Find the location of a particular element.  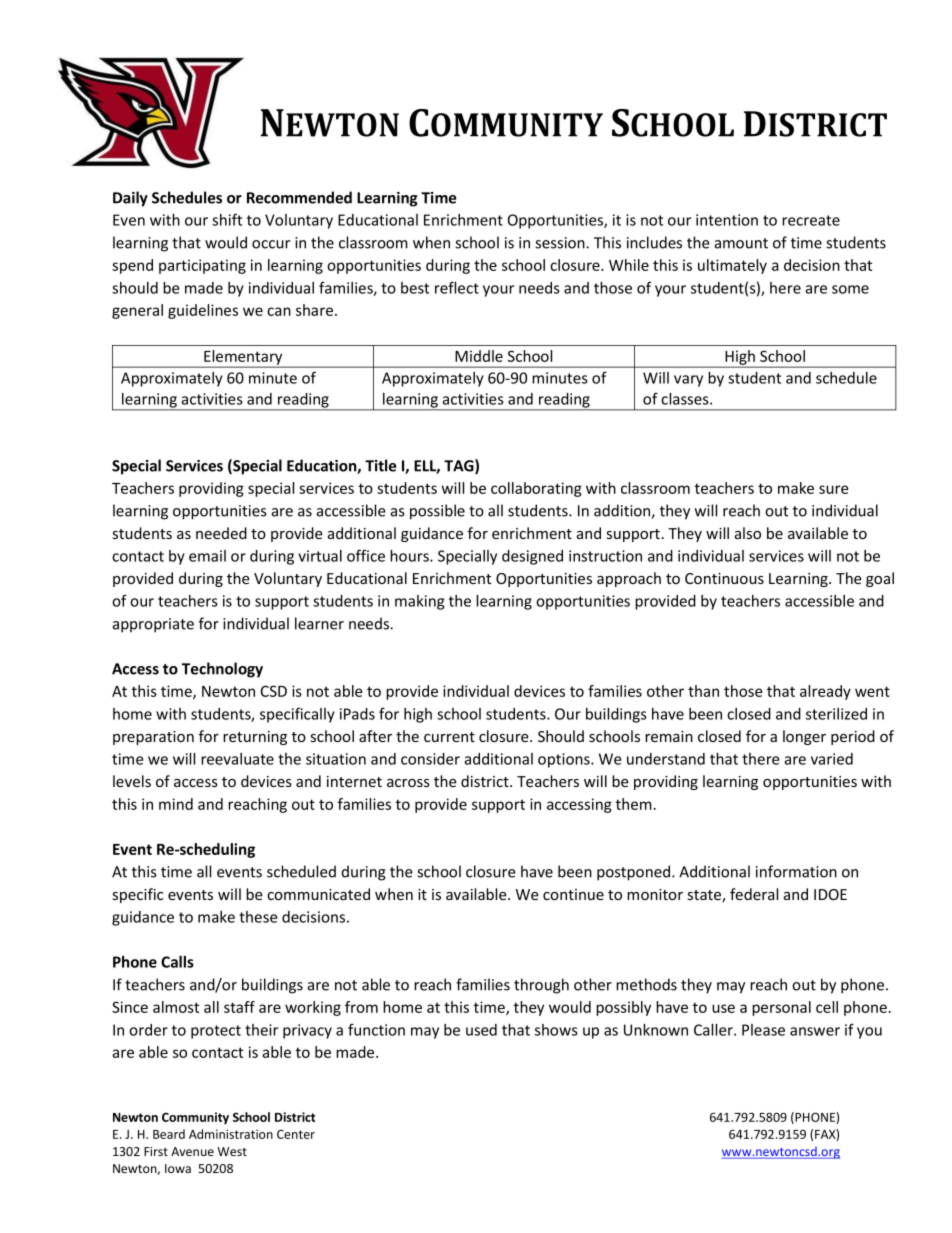

recreate is located at coordinates (811, 220).
